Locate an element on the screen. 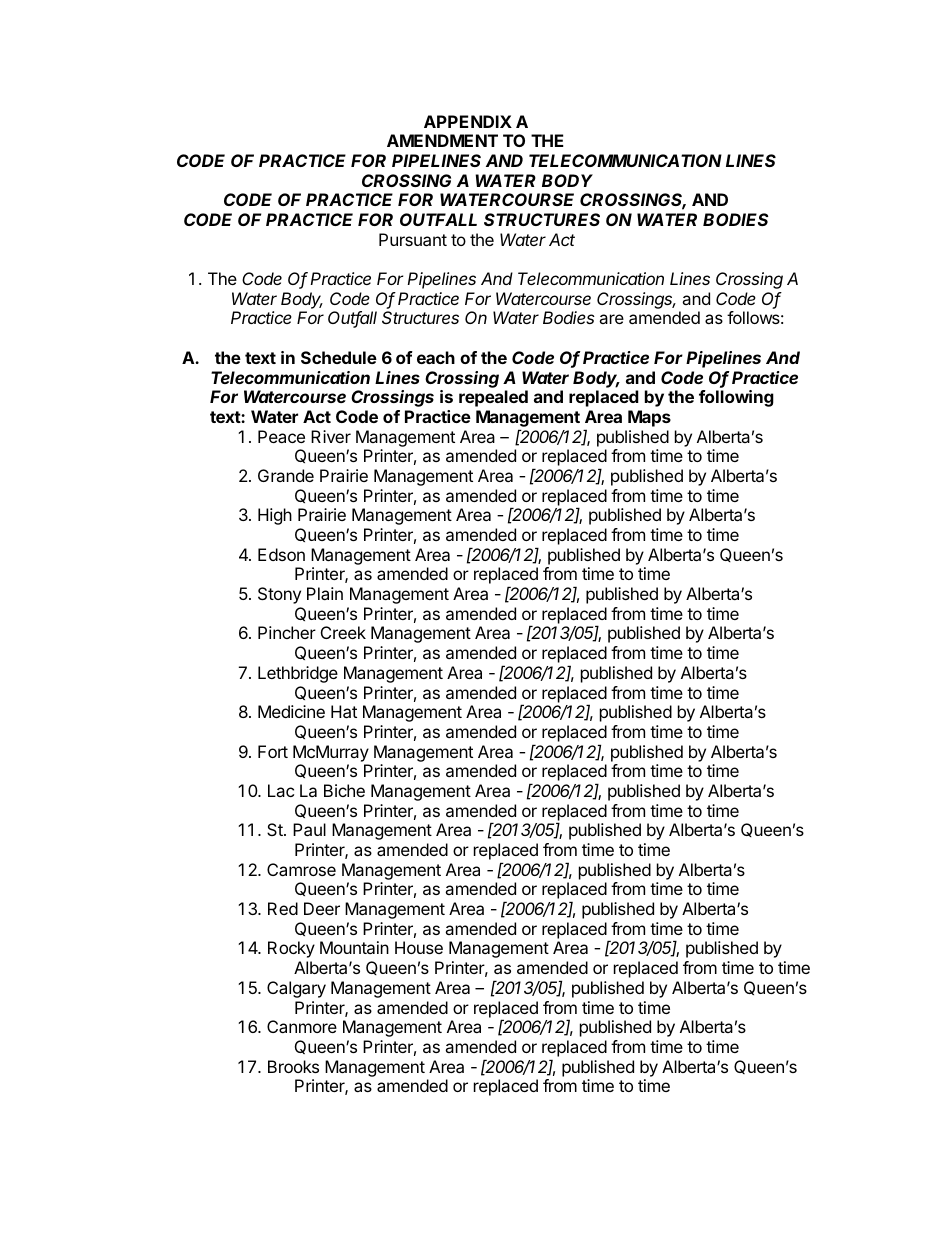 The width and height of the screenshot is (952, 1233). Deer is located at coordinates (322, 908).
